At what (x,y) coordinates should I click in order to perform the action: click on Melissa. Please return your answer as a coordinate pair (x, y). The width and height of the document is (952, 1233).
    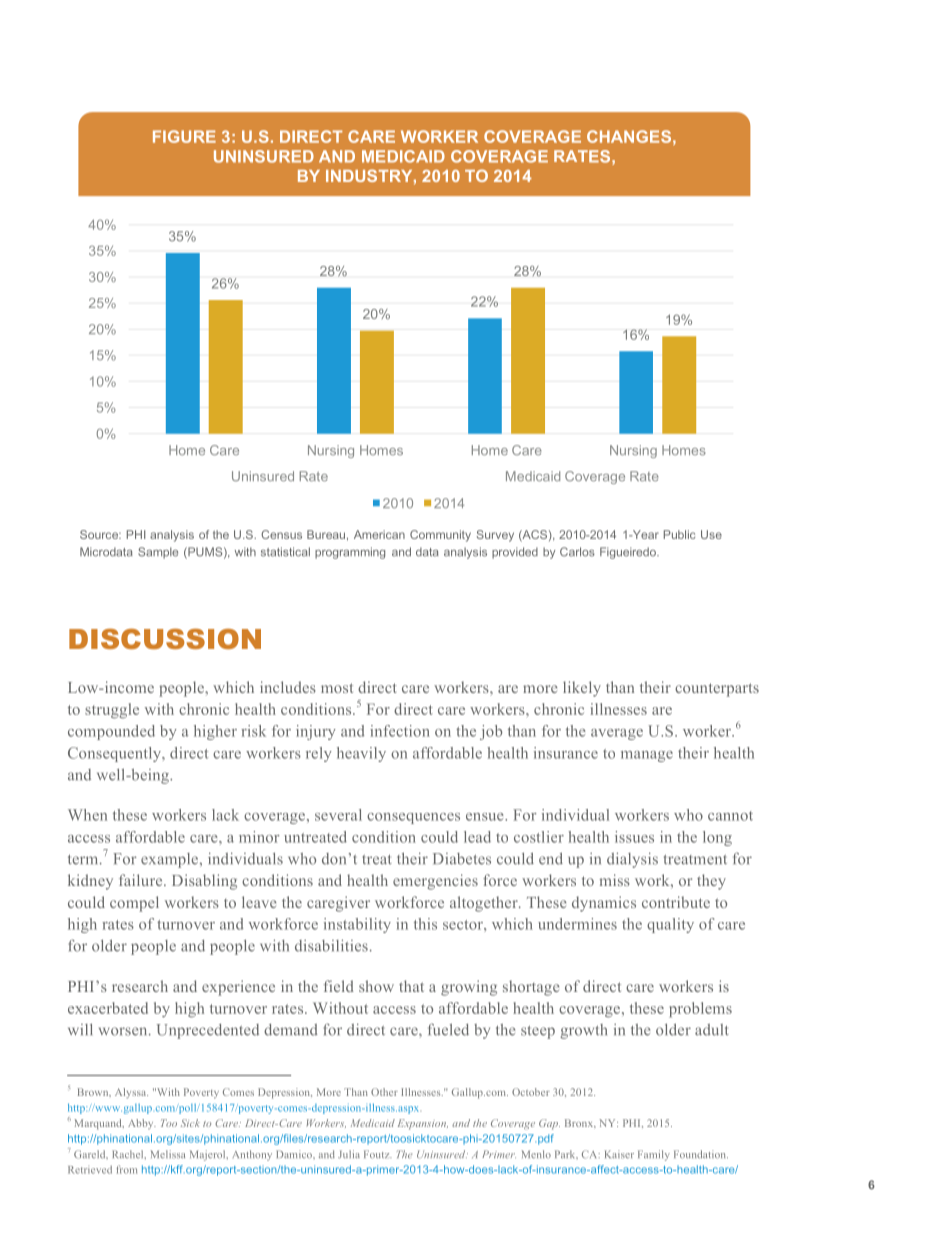
    Looking at the image, I should click on (168, 1154).
